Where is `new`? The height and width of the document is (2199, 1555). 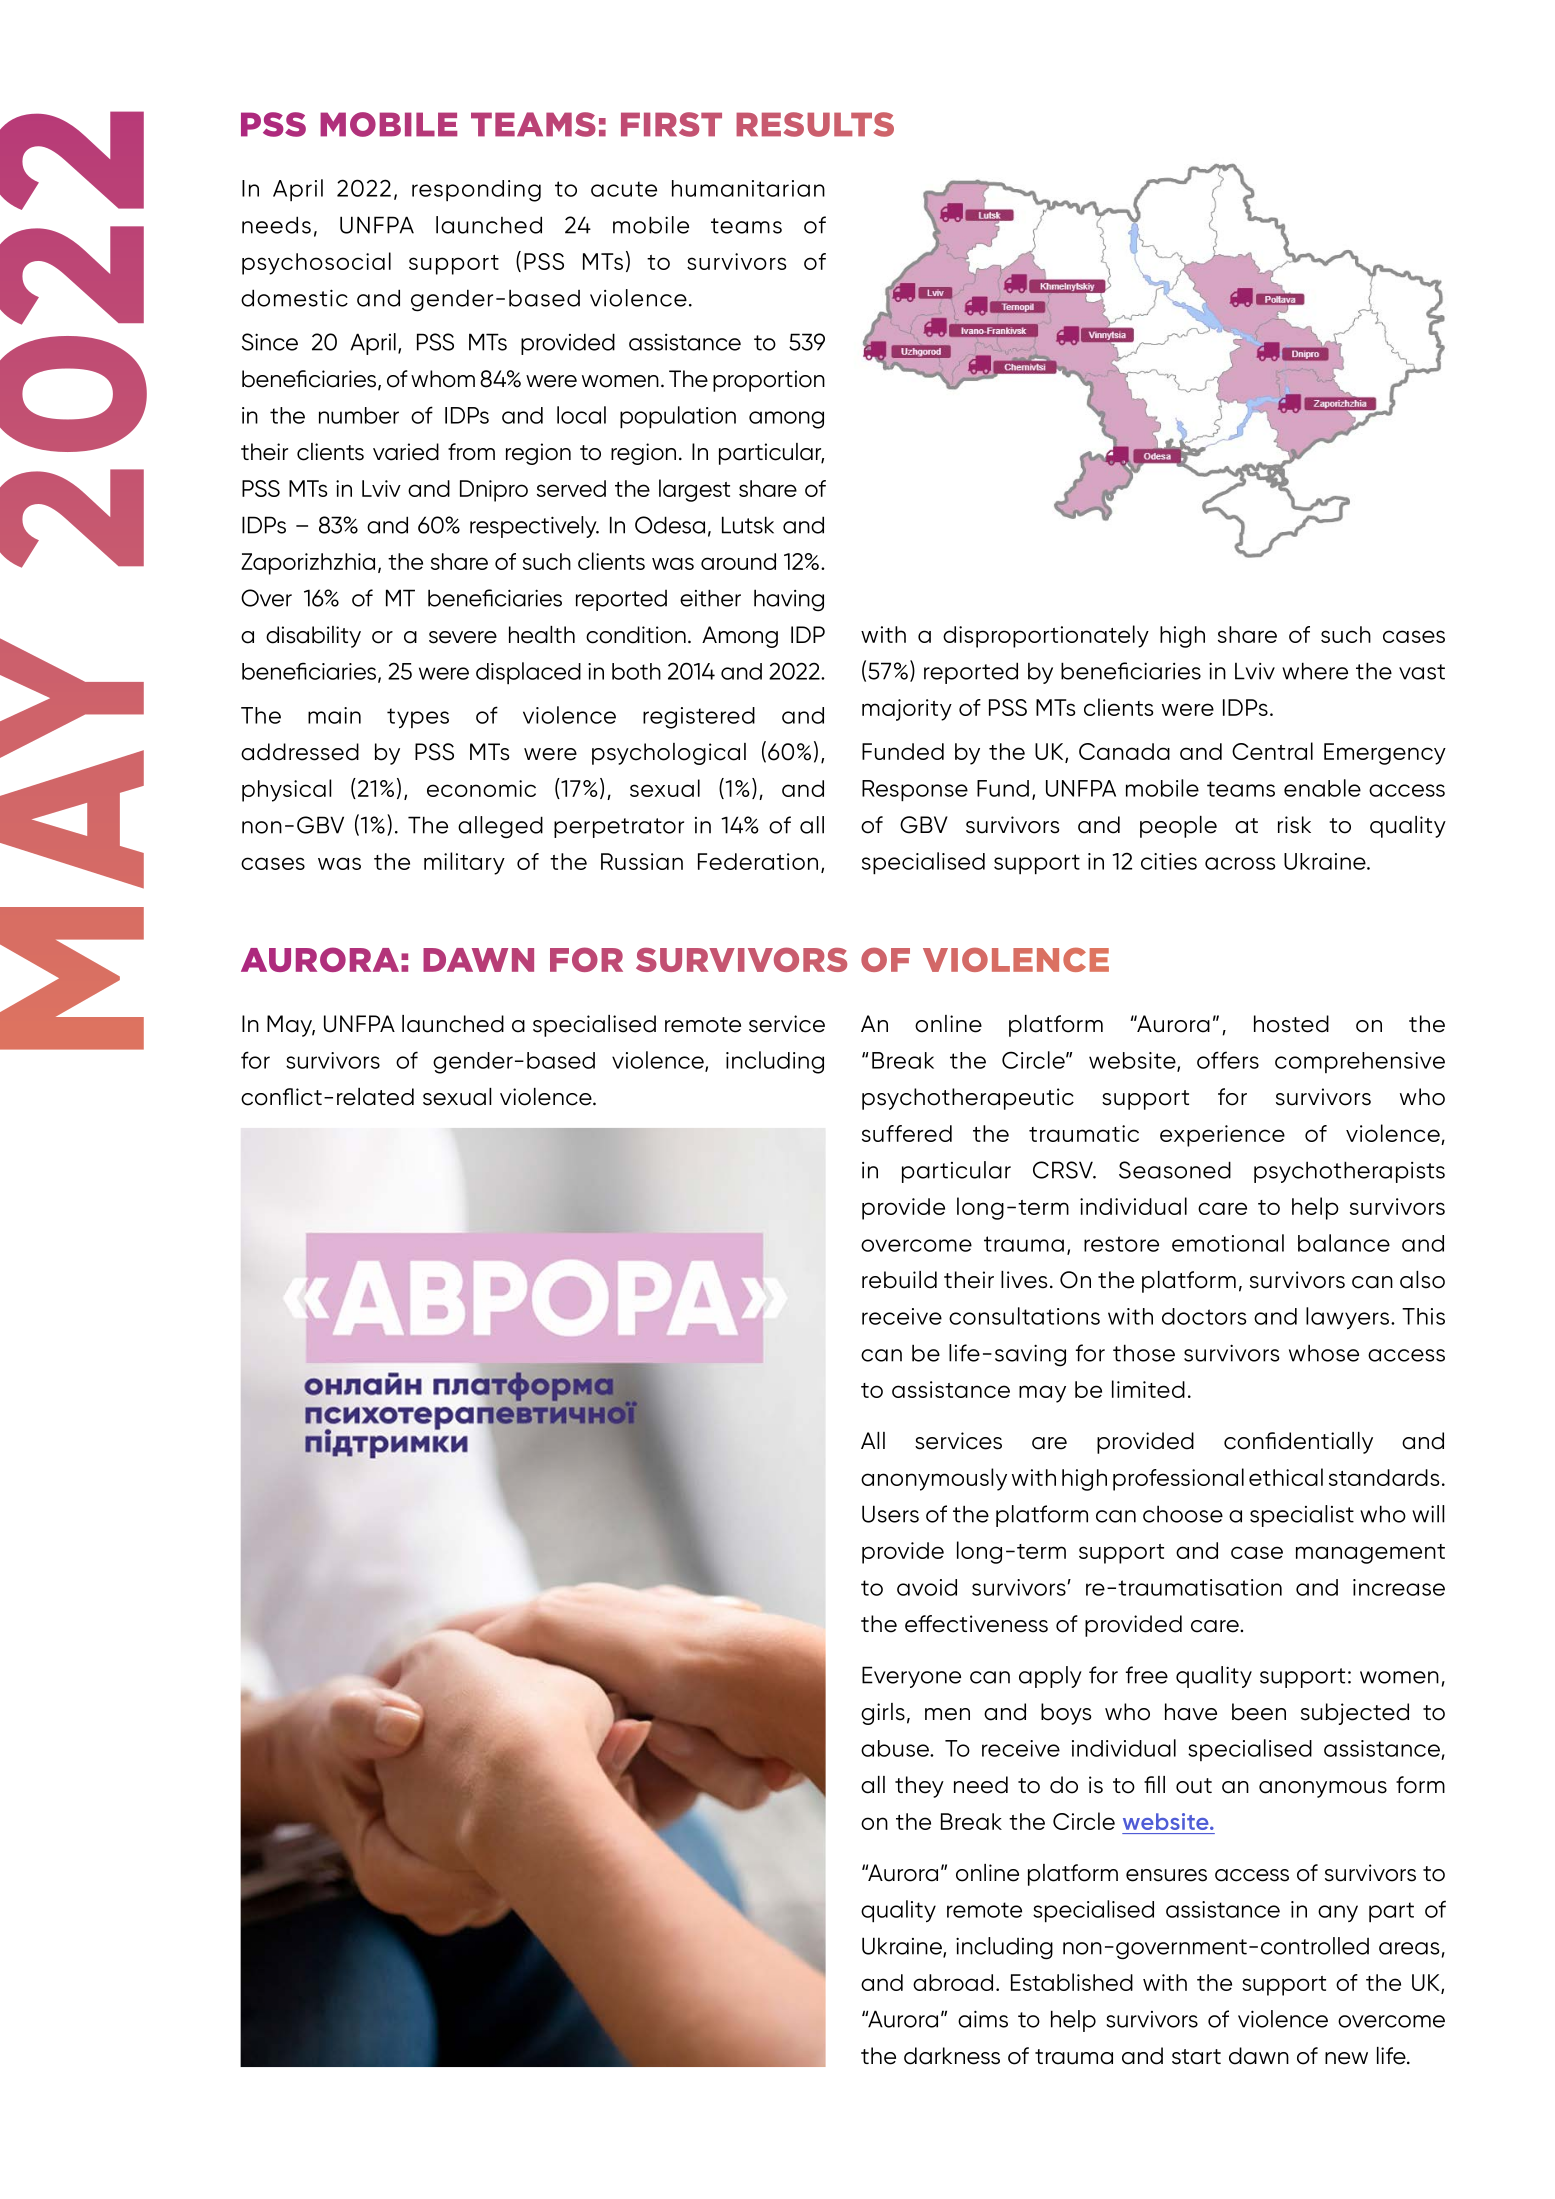
new is located at coordinates (1346, 2058).
